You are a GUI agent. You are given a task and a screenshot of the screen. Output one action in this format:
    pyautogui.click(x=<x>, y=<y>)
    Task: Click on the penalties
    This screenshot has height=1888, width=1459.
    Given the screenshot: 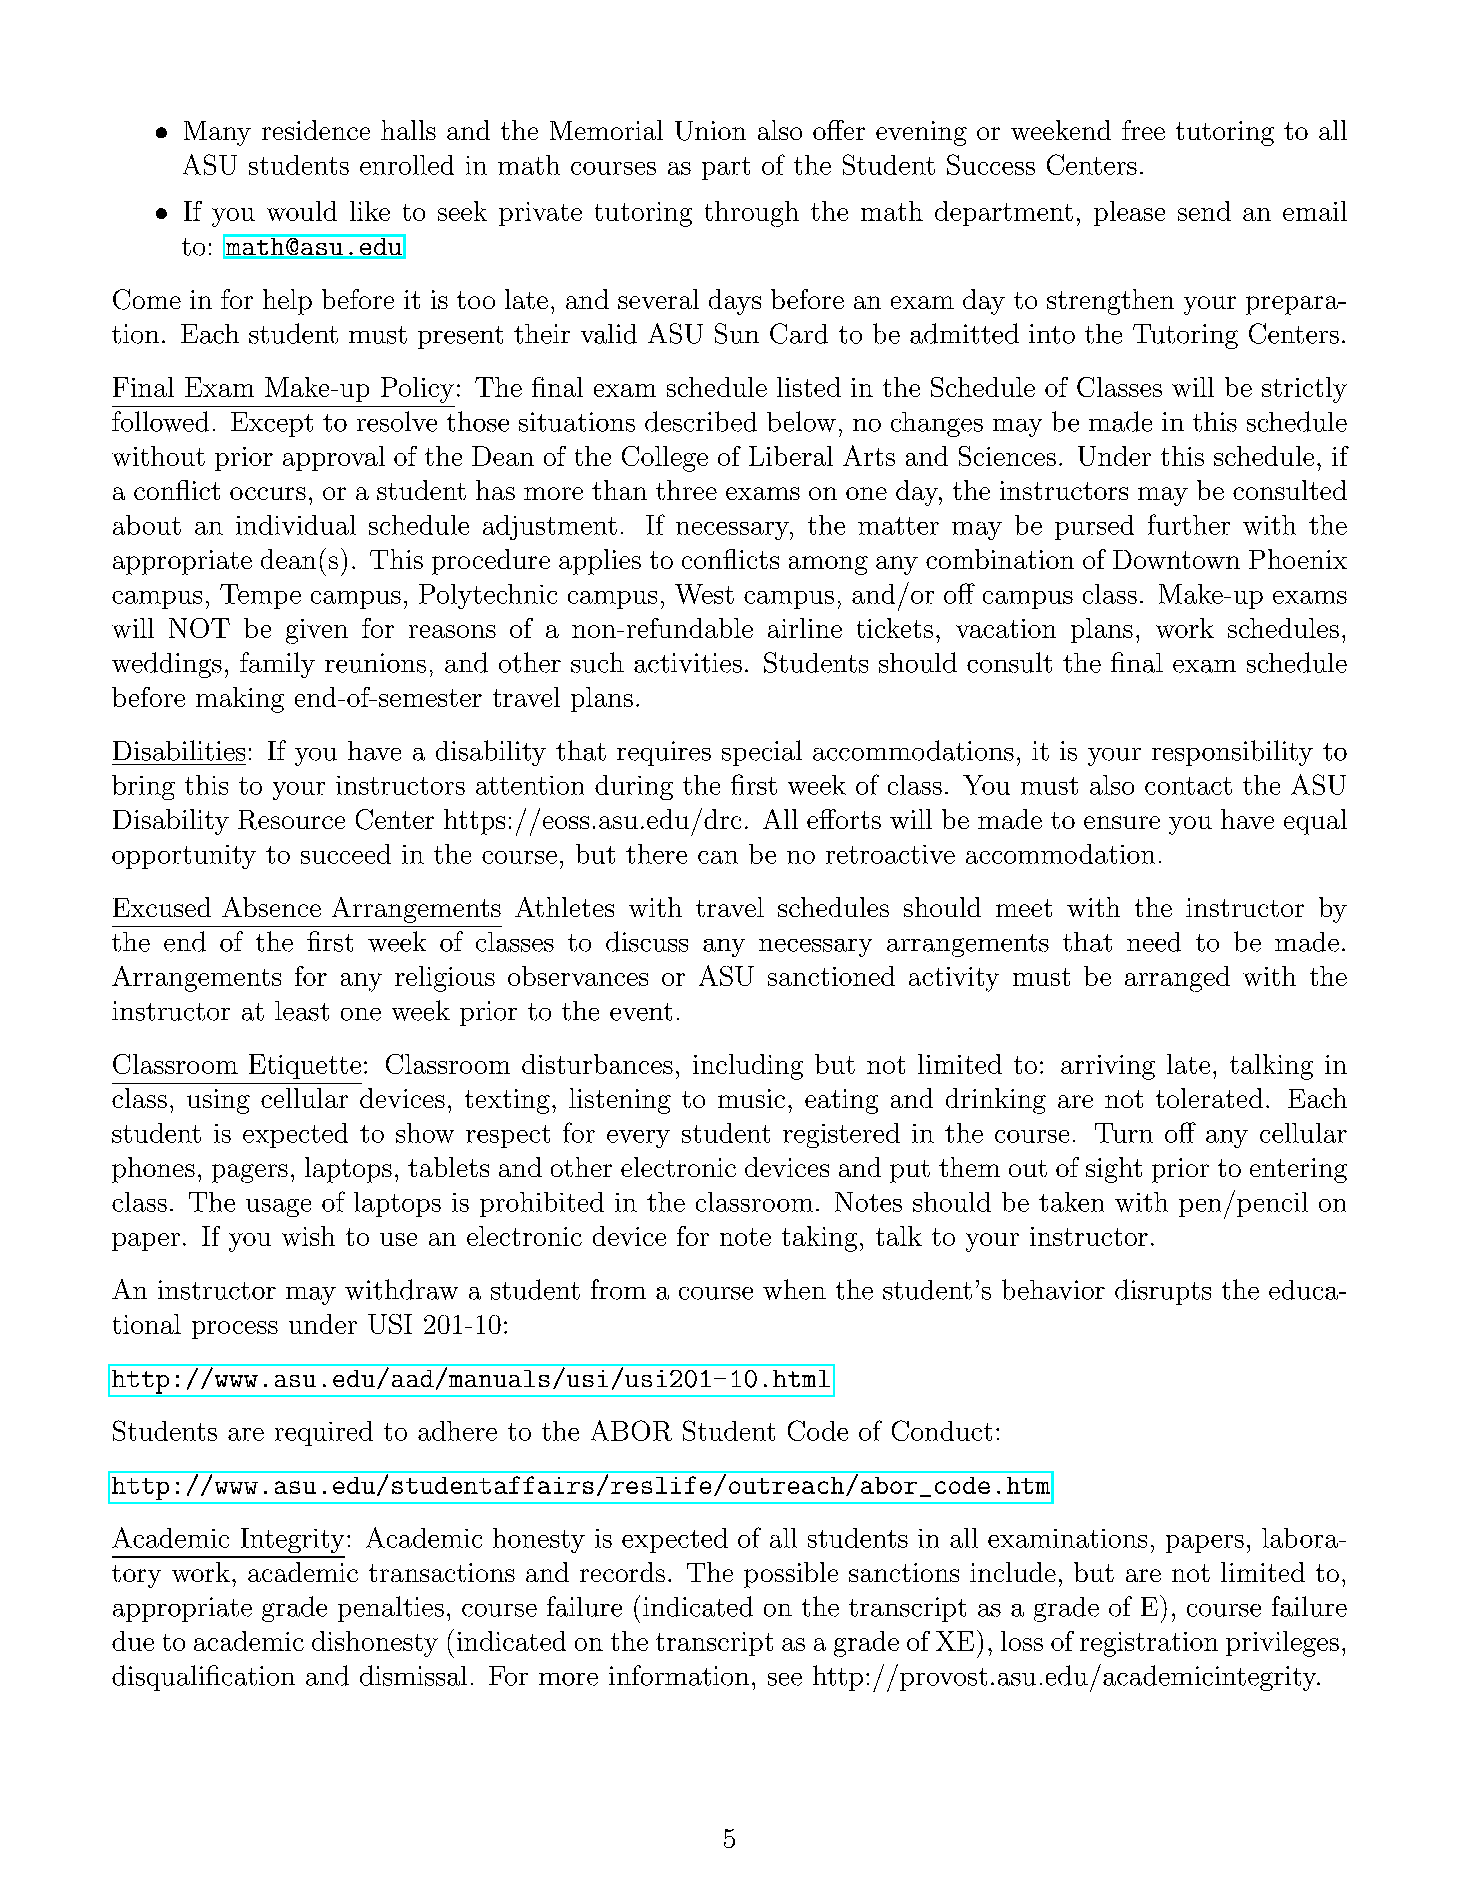 What is the action you would take?
    pyautogui.click(x=391, y=1609)
